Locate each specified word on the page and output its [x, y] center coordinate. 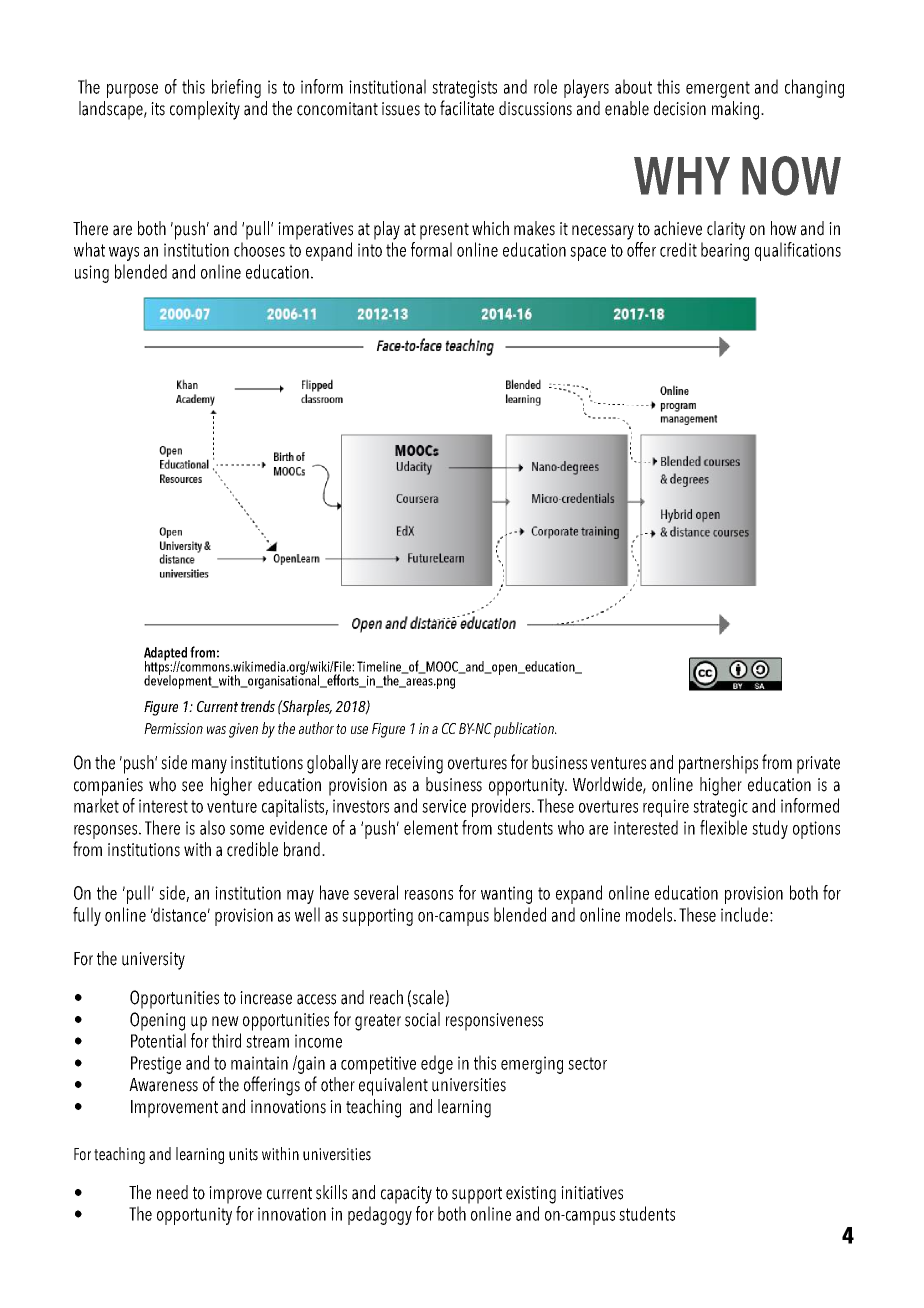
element [431, 827]
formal [431, 249]
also [212, 827]
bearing [725, 251]
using [92, 274]
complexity [205, 110]
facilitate [467, 108]
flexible [723, 827]
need [172, 1192]
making [737, 110]
